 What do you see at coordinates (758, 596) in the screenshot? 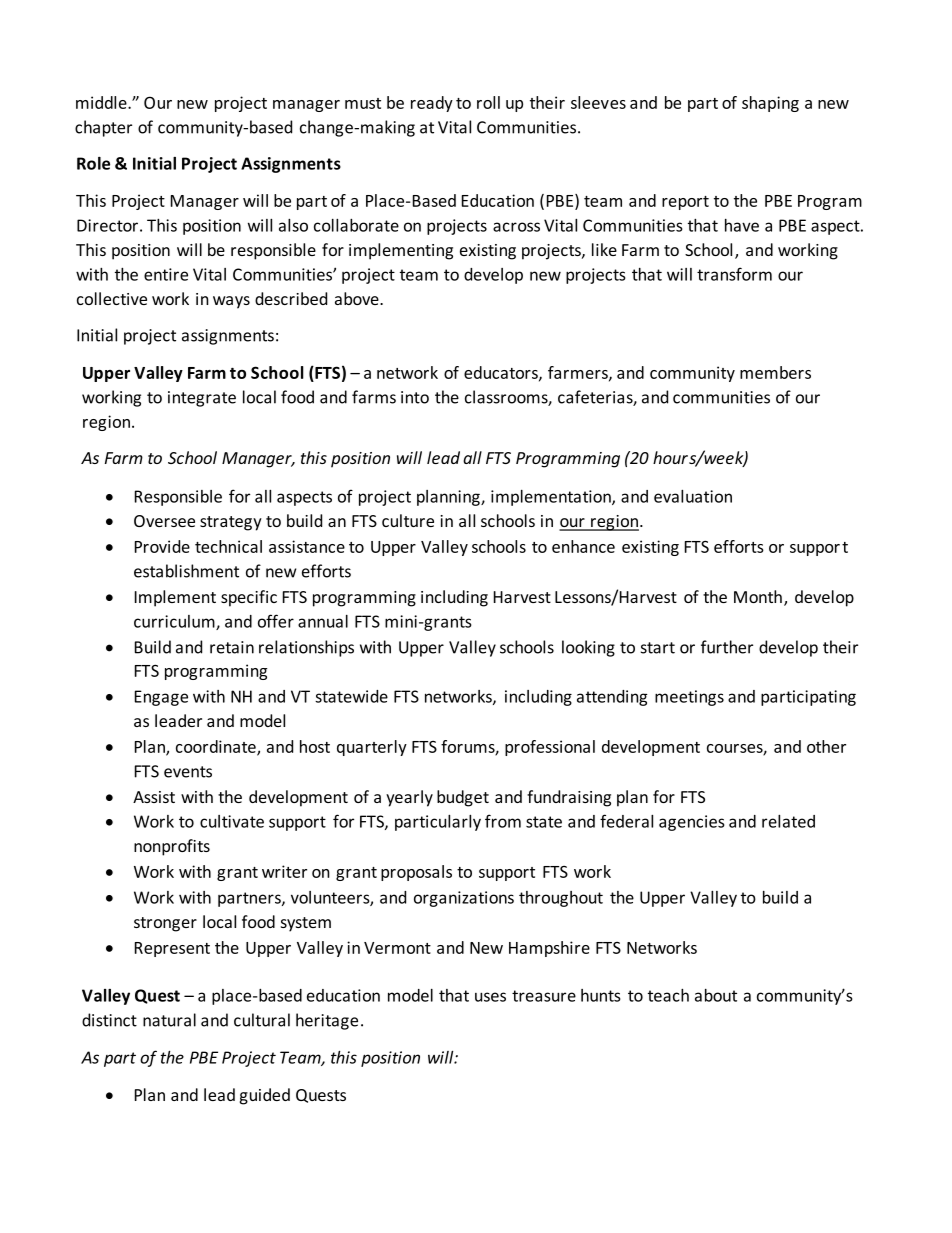
I see `Month` at bounding box center [758, 596].
